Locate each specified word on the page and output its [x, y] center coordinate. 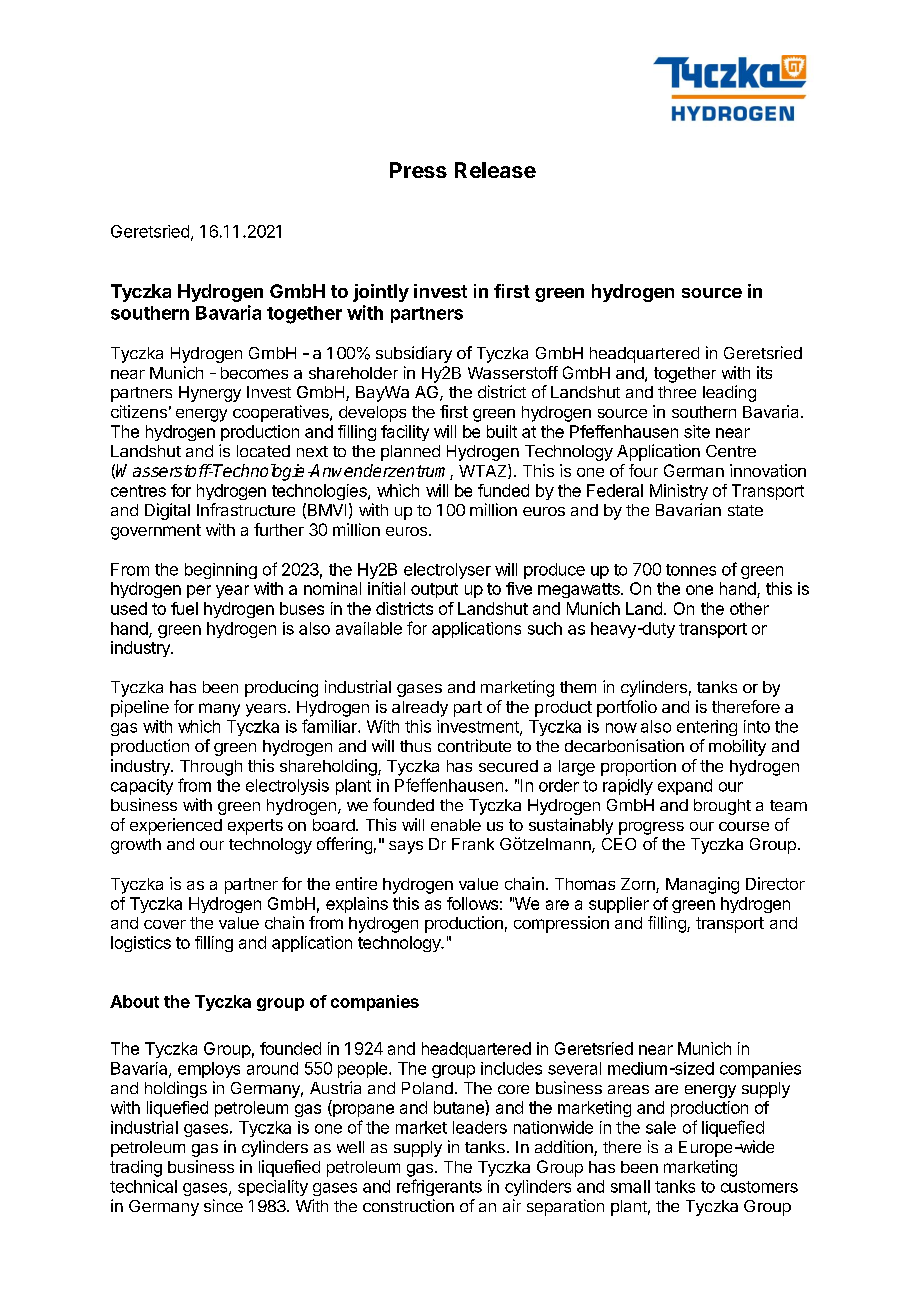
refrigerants [439, 1187]
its [764, 372]
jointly [381, 293]
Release [495, 170]
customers [759, 1187]
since [223, 1205]
